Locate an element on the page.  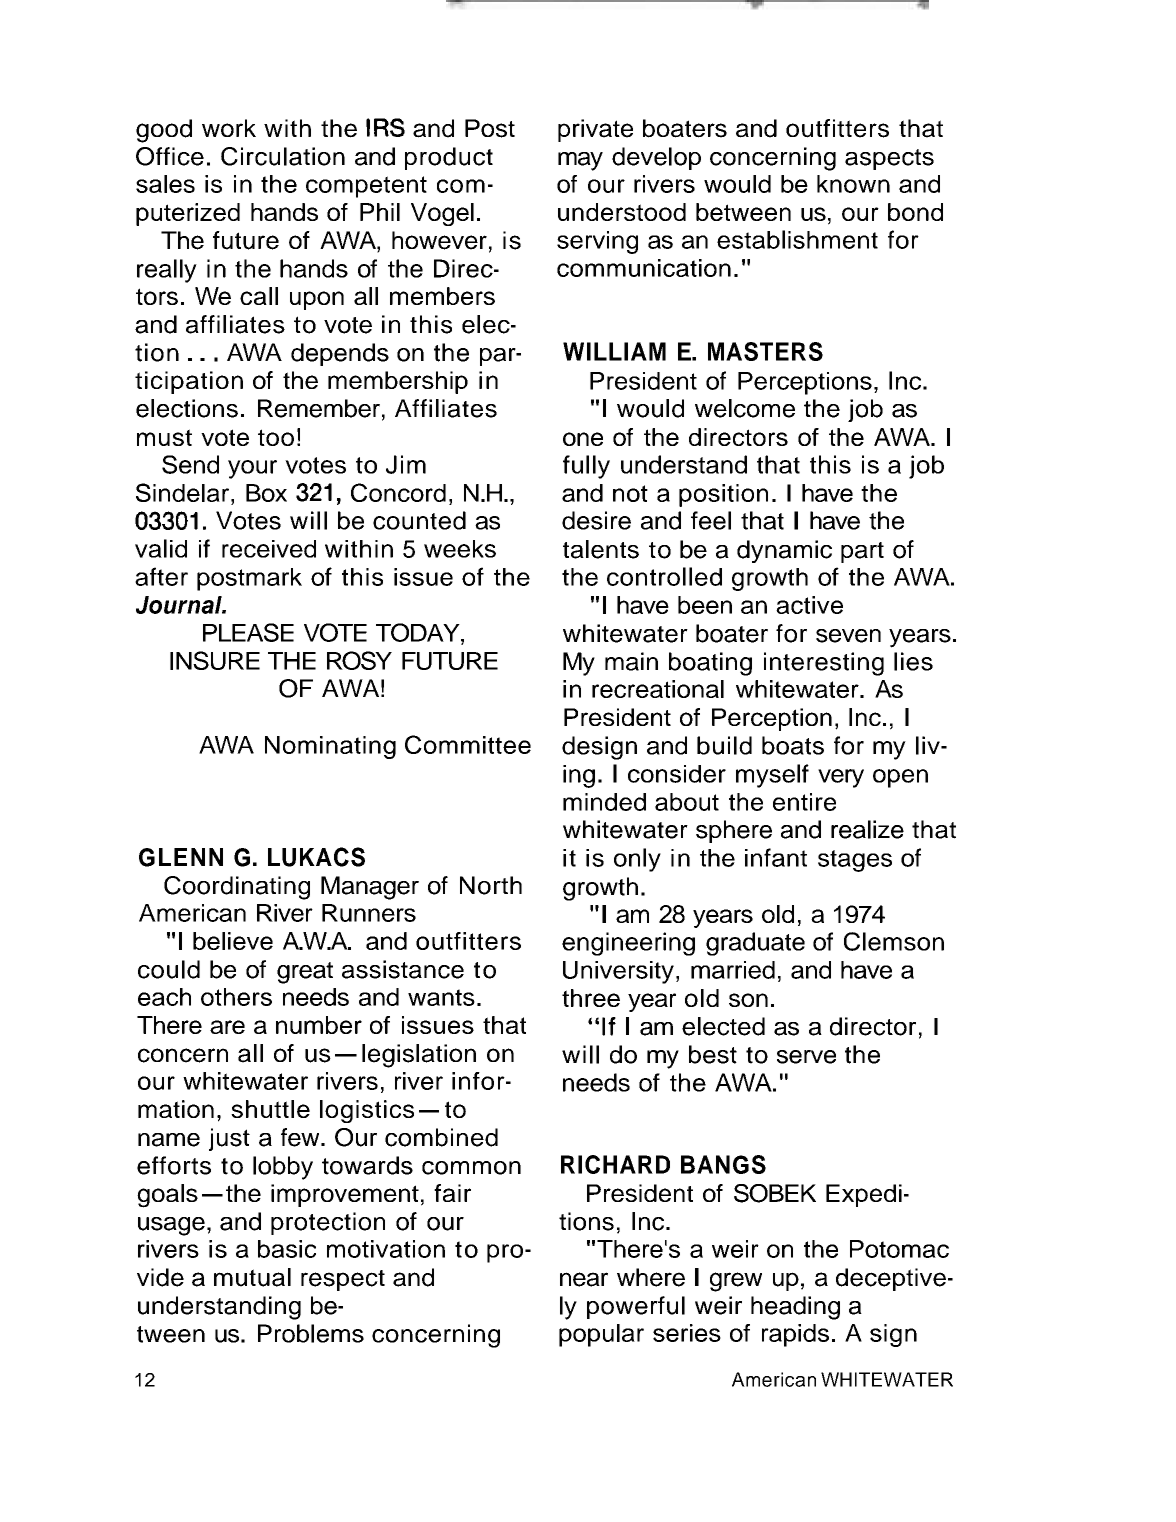
work is located at coordinates (229, 128).
